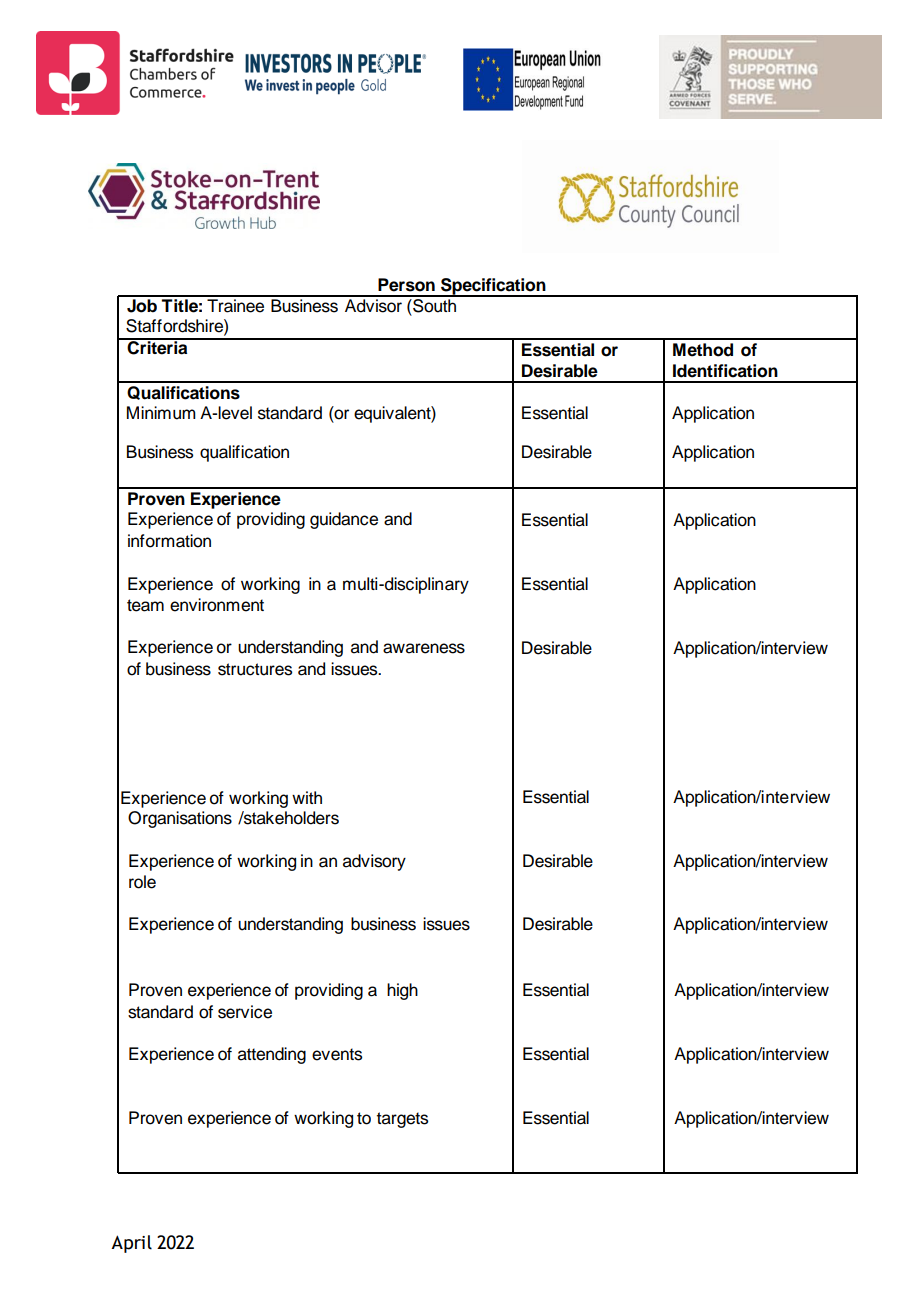 This screenshot has height=1308, width=924. What do you see at coordinates (424, 648) in the screenshot?
I see `awareness` at bounding box center [424, 648].
